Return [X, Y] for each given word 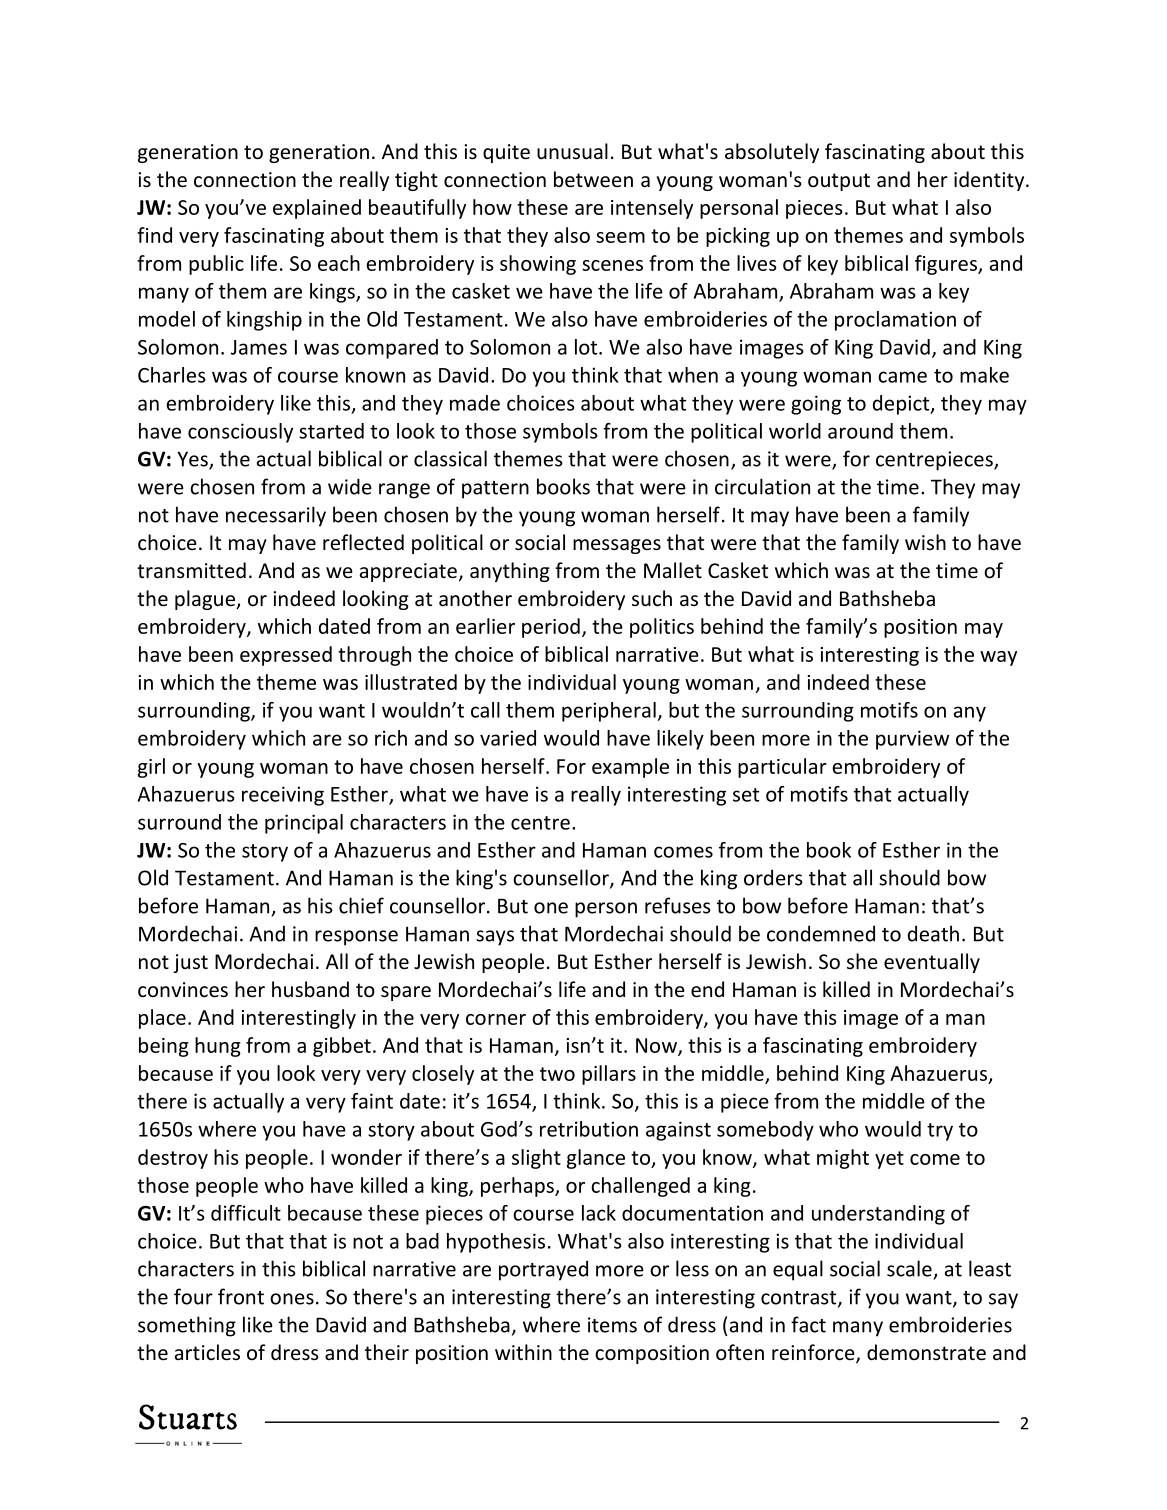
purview [912, 740]
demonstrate [926, 1352]
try [940, 1132]
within [523, 1352]
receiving [283, 796]
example [630, 768]
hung [218, 1047]
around [860, 431]
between [593, 179]
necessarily [276, 516]
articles [207, 1352]
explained [317, 209]
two [557, 1074]
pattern [495, 490]
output [839, 182]
